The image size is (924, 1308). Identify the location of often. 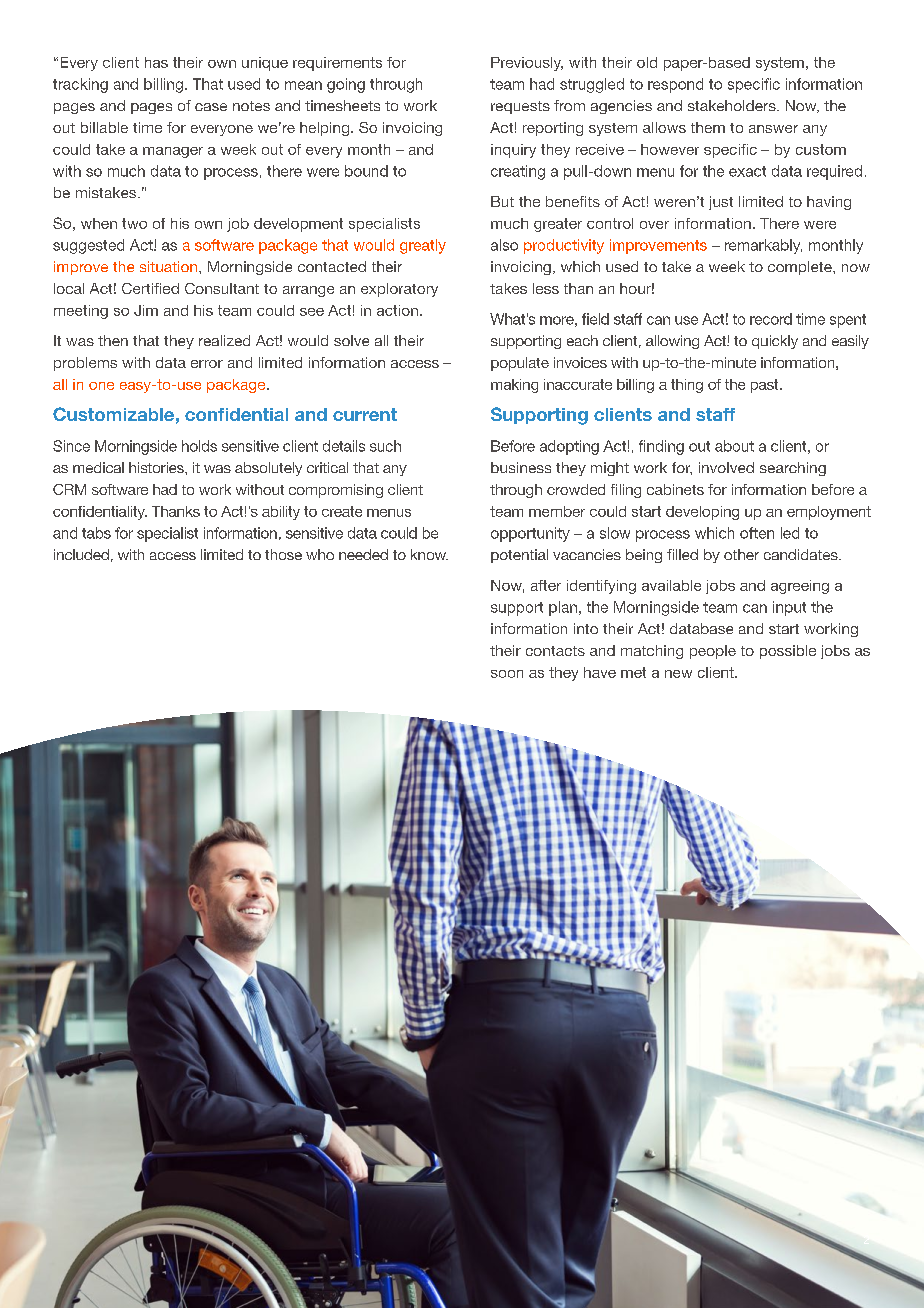
(757, 533).
